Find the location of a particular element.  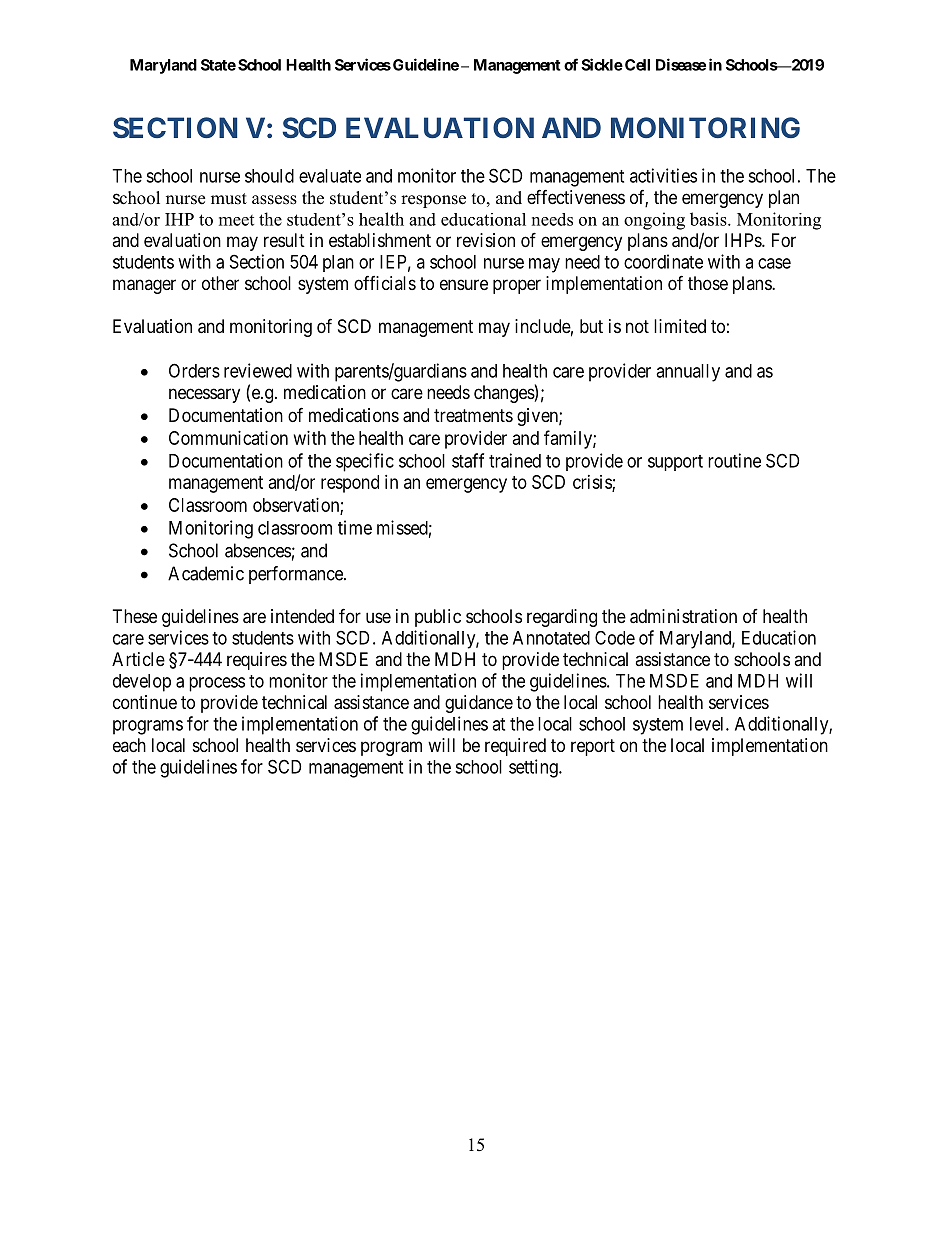

should is located at coordinates (269, 176).
